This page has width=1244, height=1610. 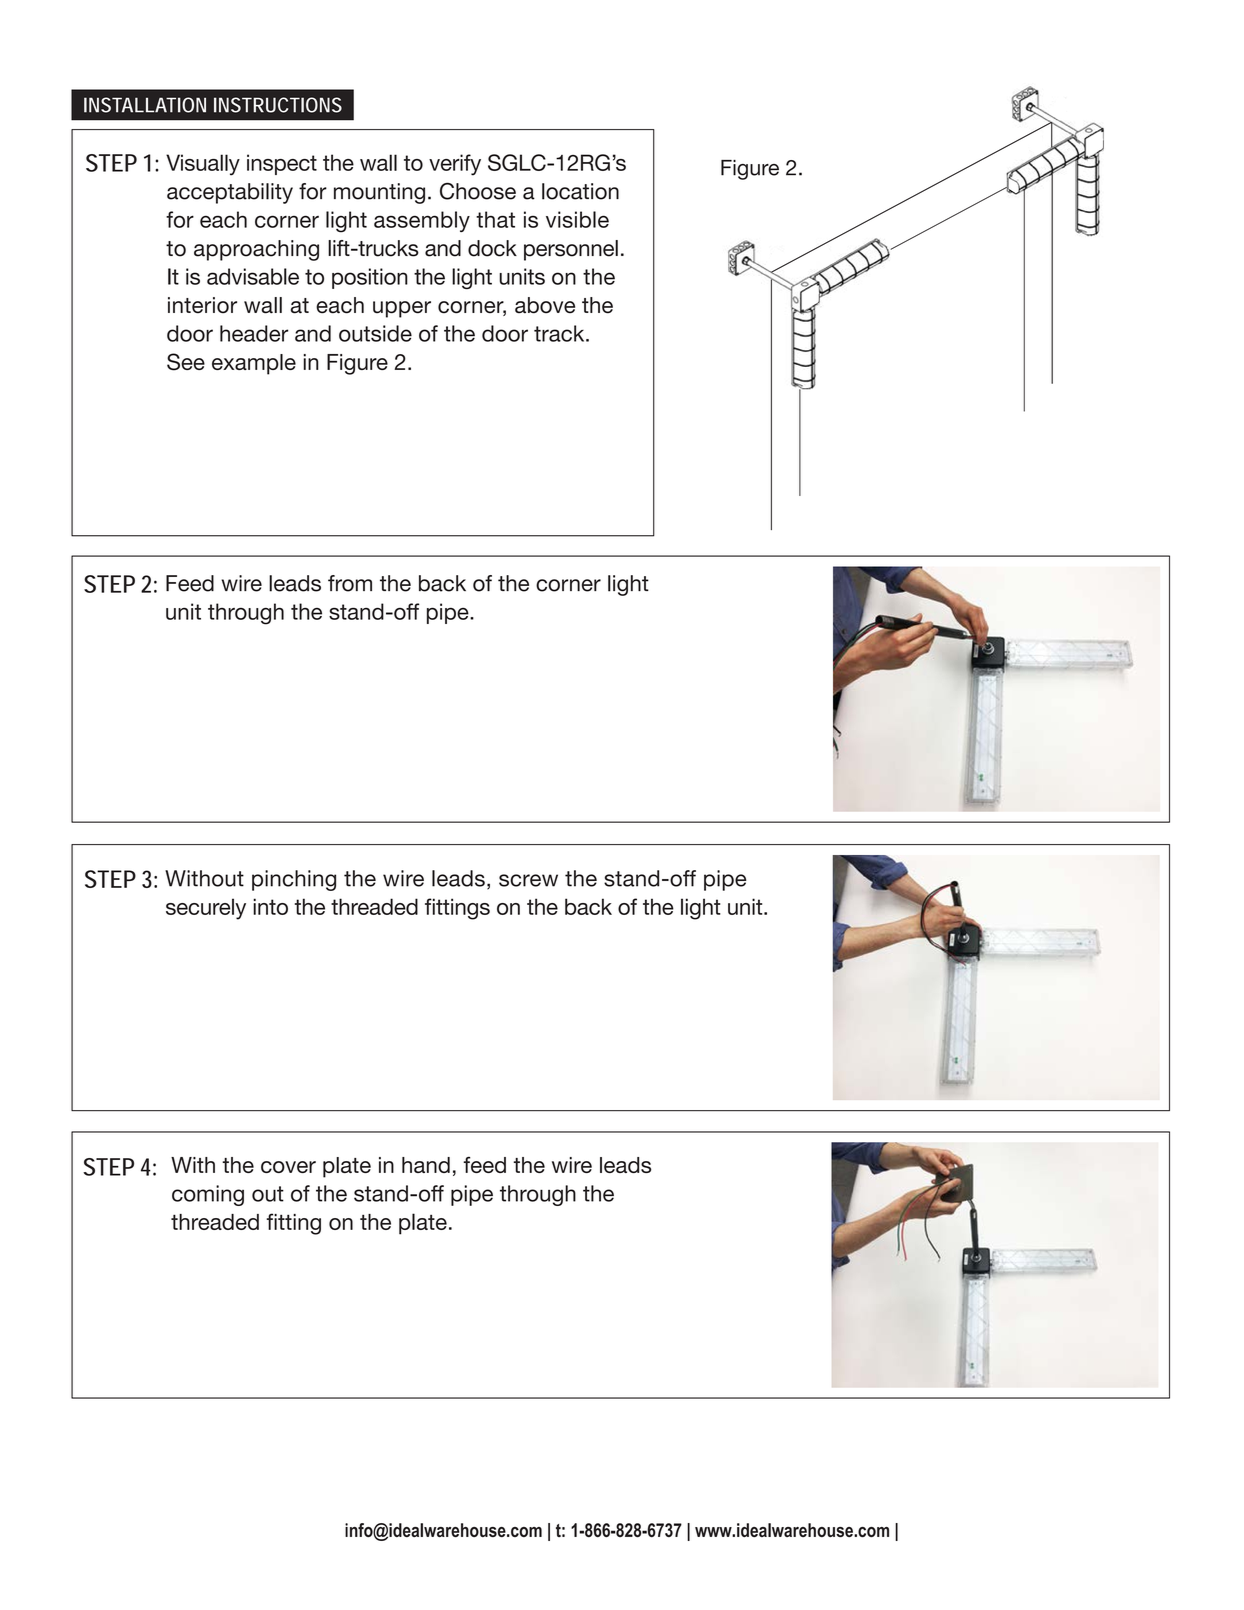 I want to click on Choose, so click(x=478, y=191).
